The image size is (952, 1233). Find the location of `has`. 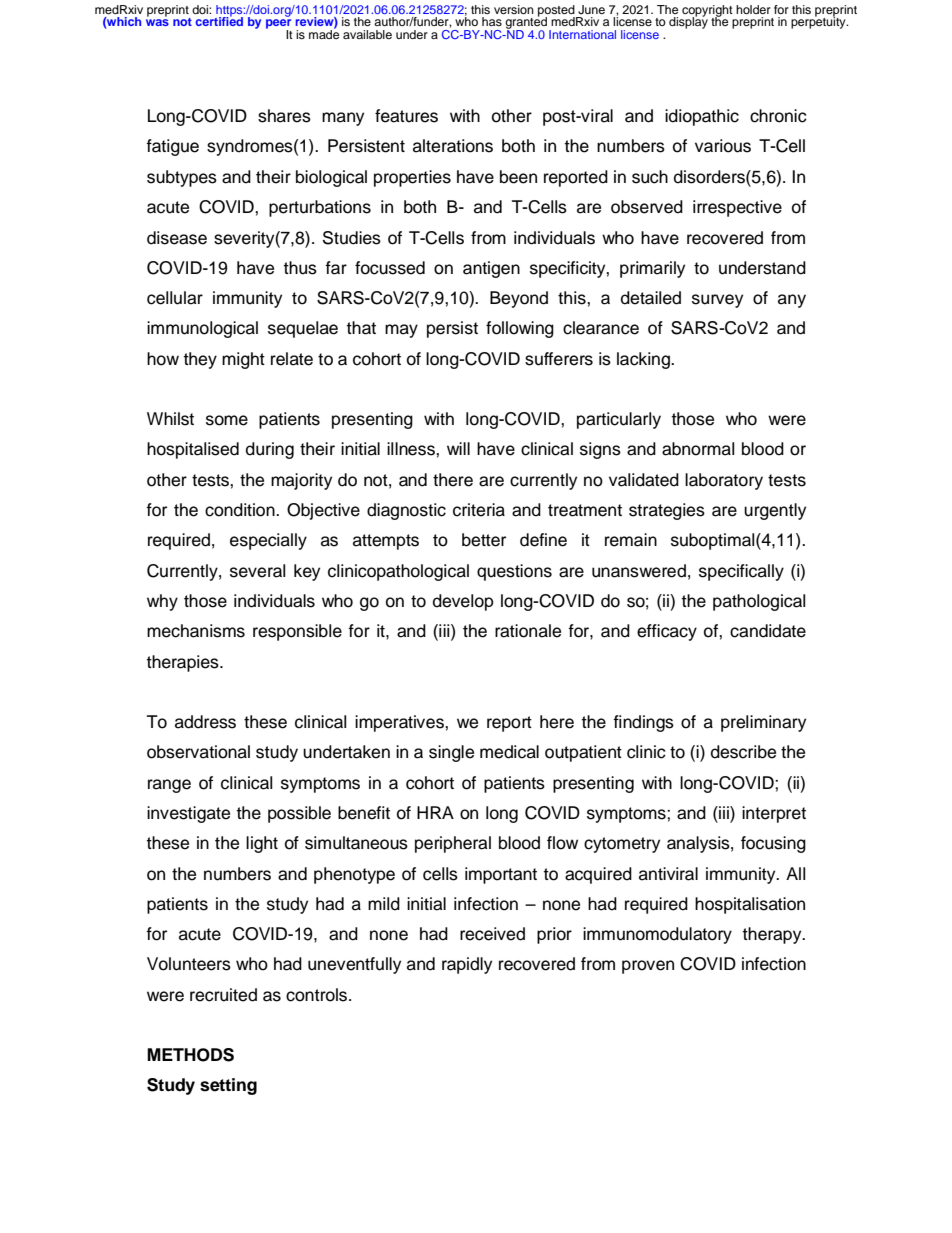

has is located at coordinates (492, 21).
